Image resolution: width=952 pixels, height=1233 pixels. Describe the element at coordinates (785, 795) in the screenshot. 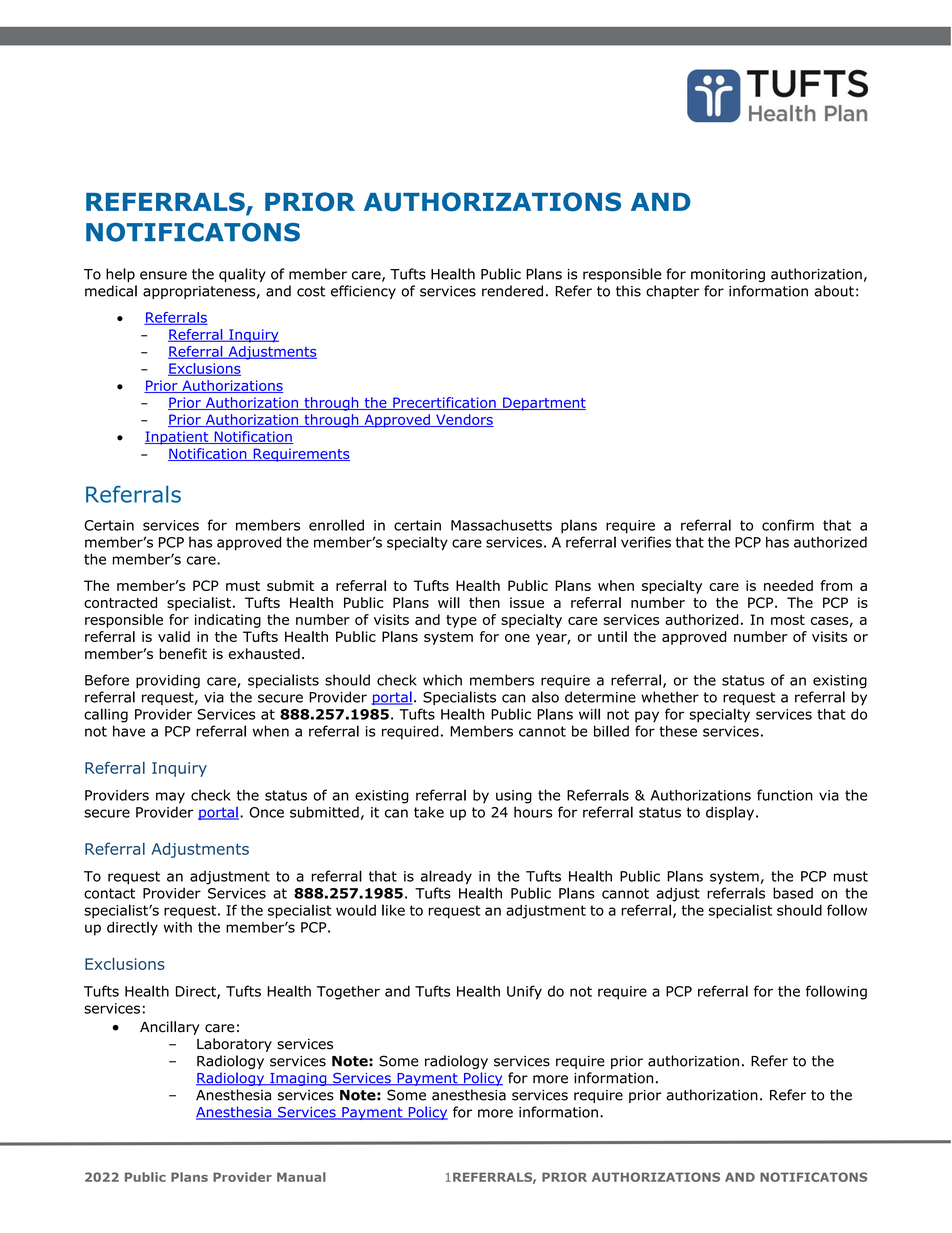

I see `function` at that location.
